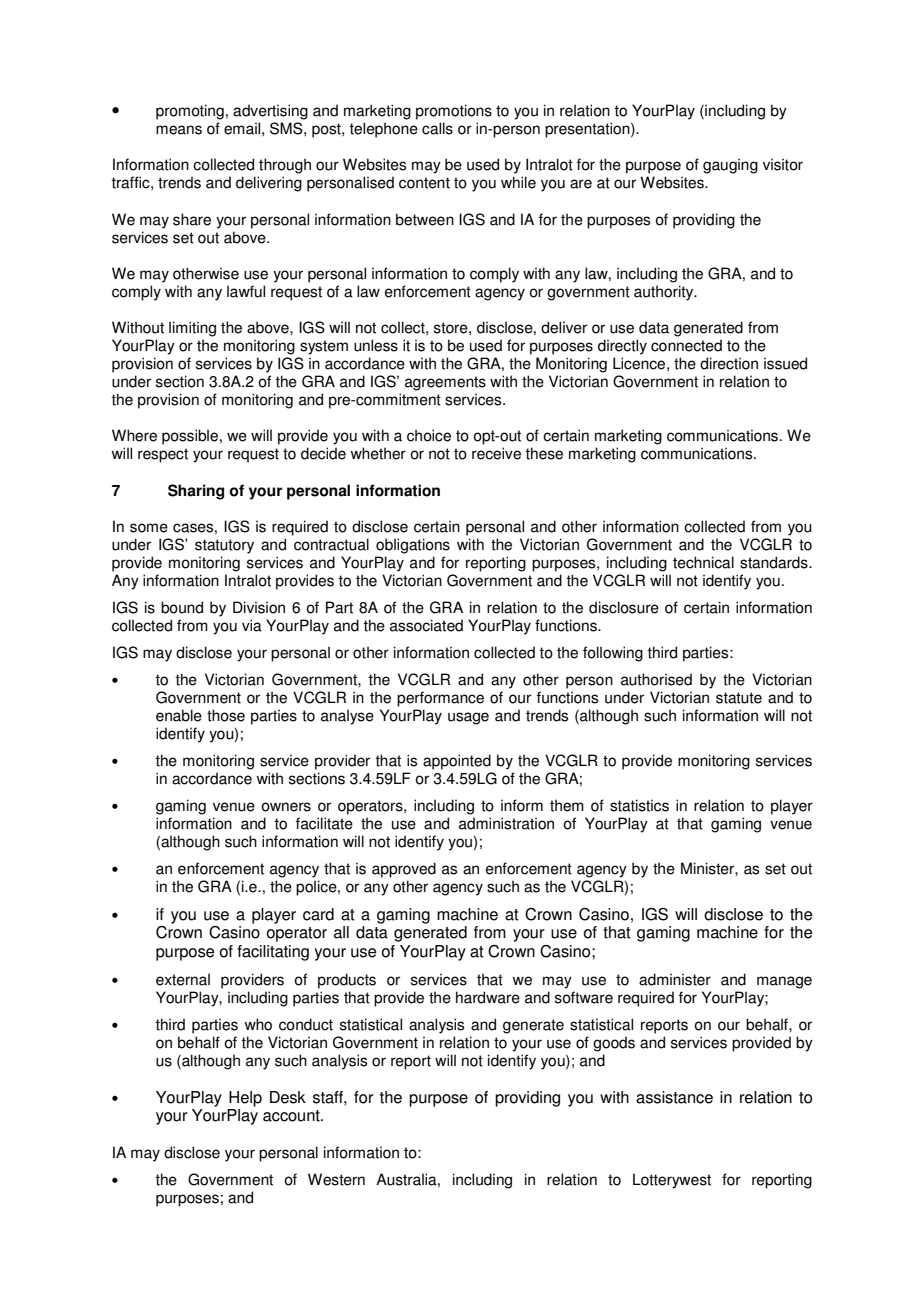 This screenshot has height=1308, width=924. Describe the element at coordinates (729, 363) in the screenshot. I see `direction` at that location.
